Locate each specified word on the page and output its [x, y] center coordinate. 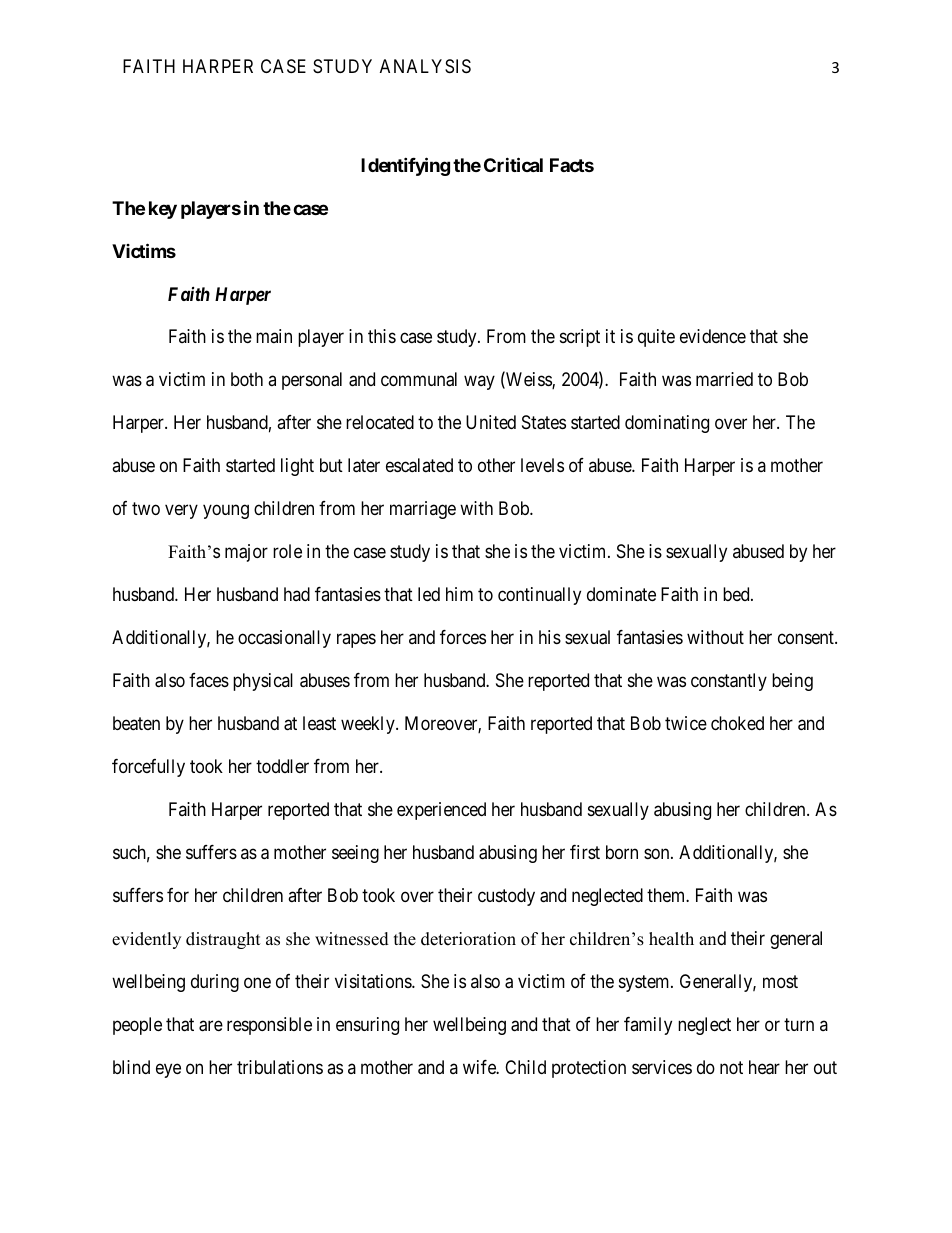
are [211, 1026]
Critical [513, 164]
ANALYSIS [425, 66]
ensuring [367, 1026]
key [163, 210]
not [731, 1067]
